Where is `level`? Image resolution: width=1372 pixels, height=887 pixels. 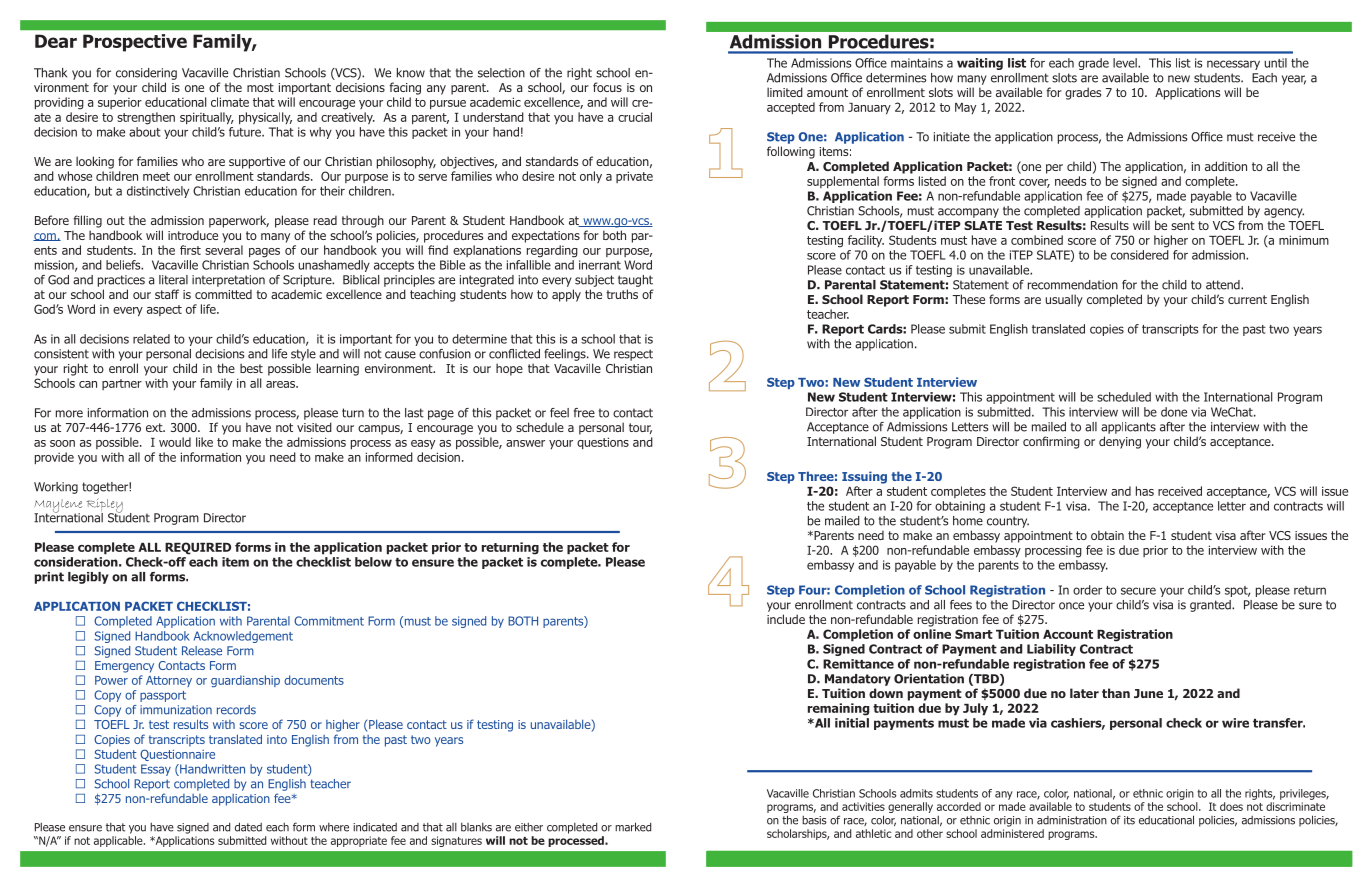
level is located at coordinates (1126, 63).
